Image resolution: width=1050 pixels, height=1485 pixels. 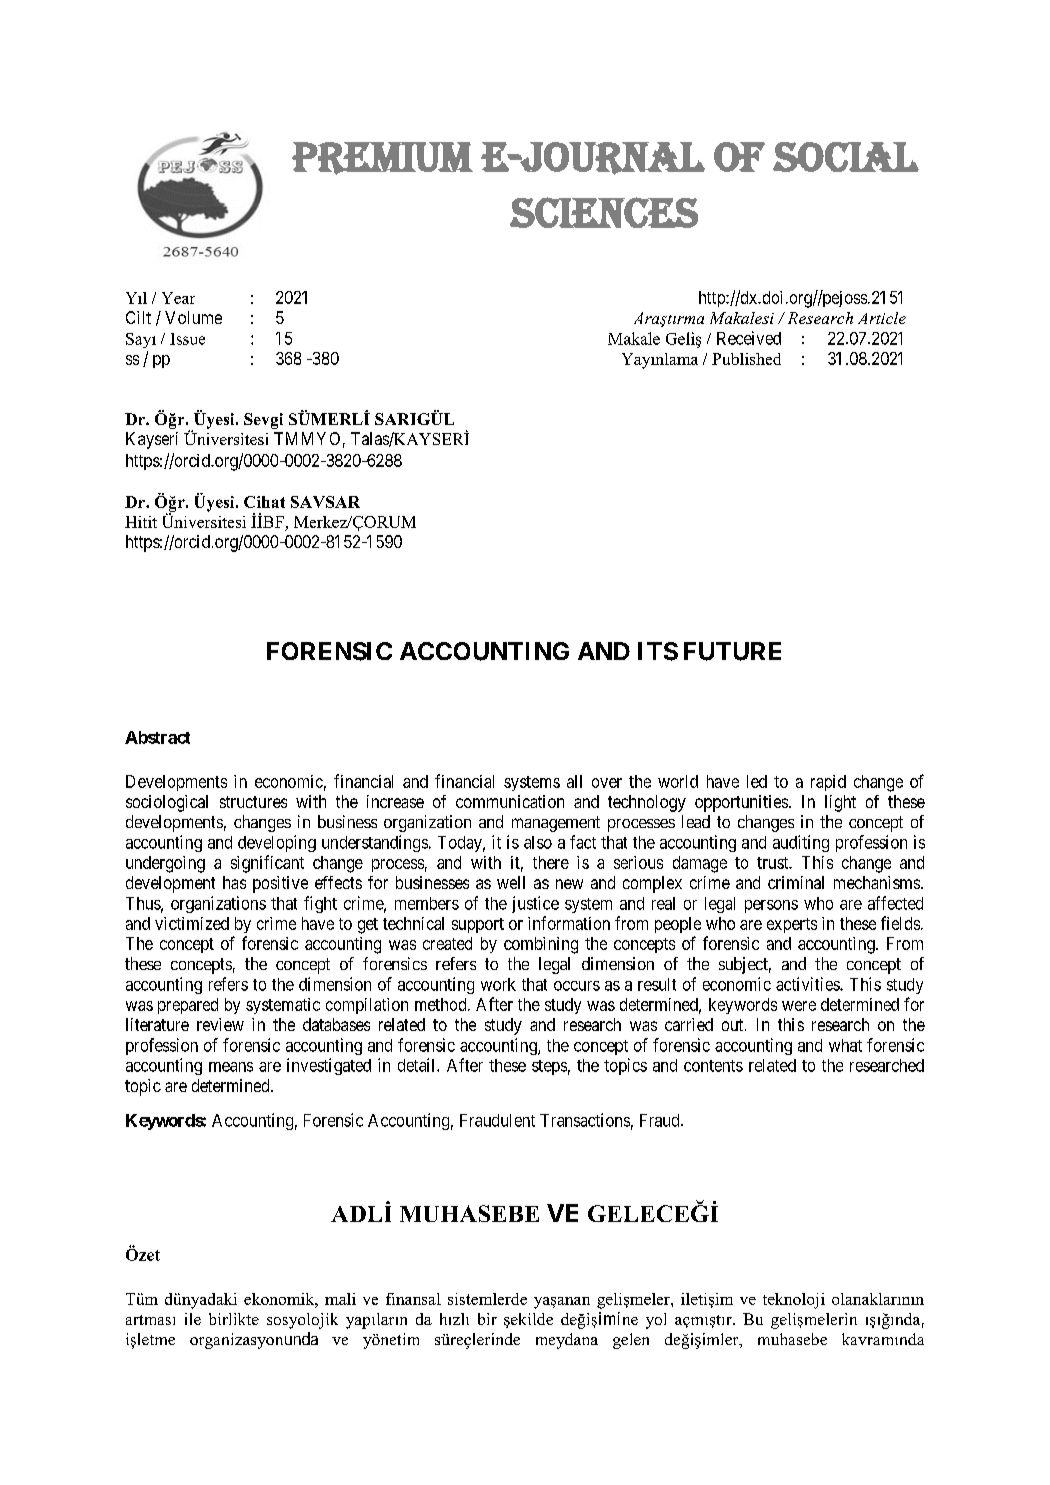 I want to click on Premium, so click(x=382, y=158).
